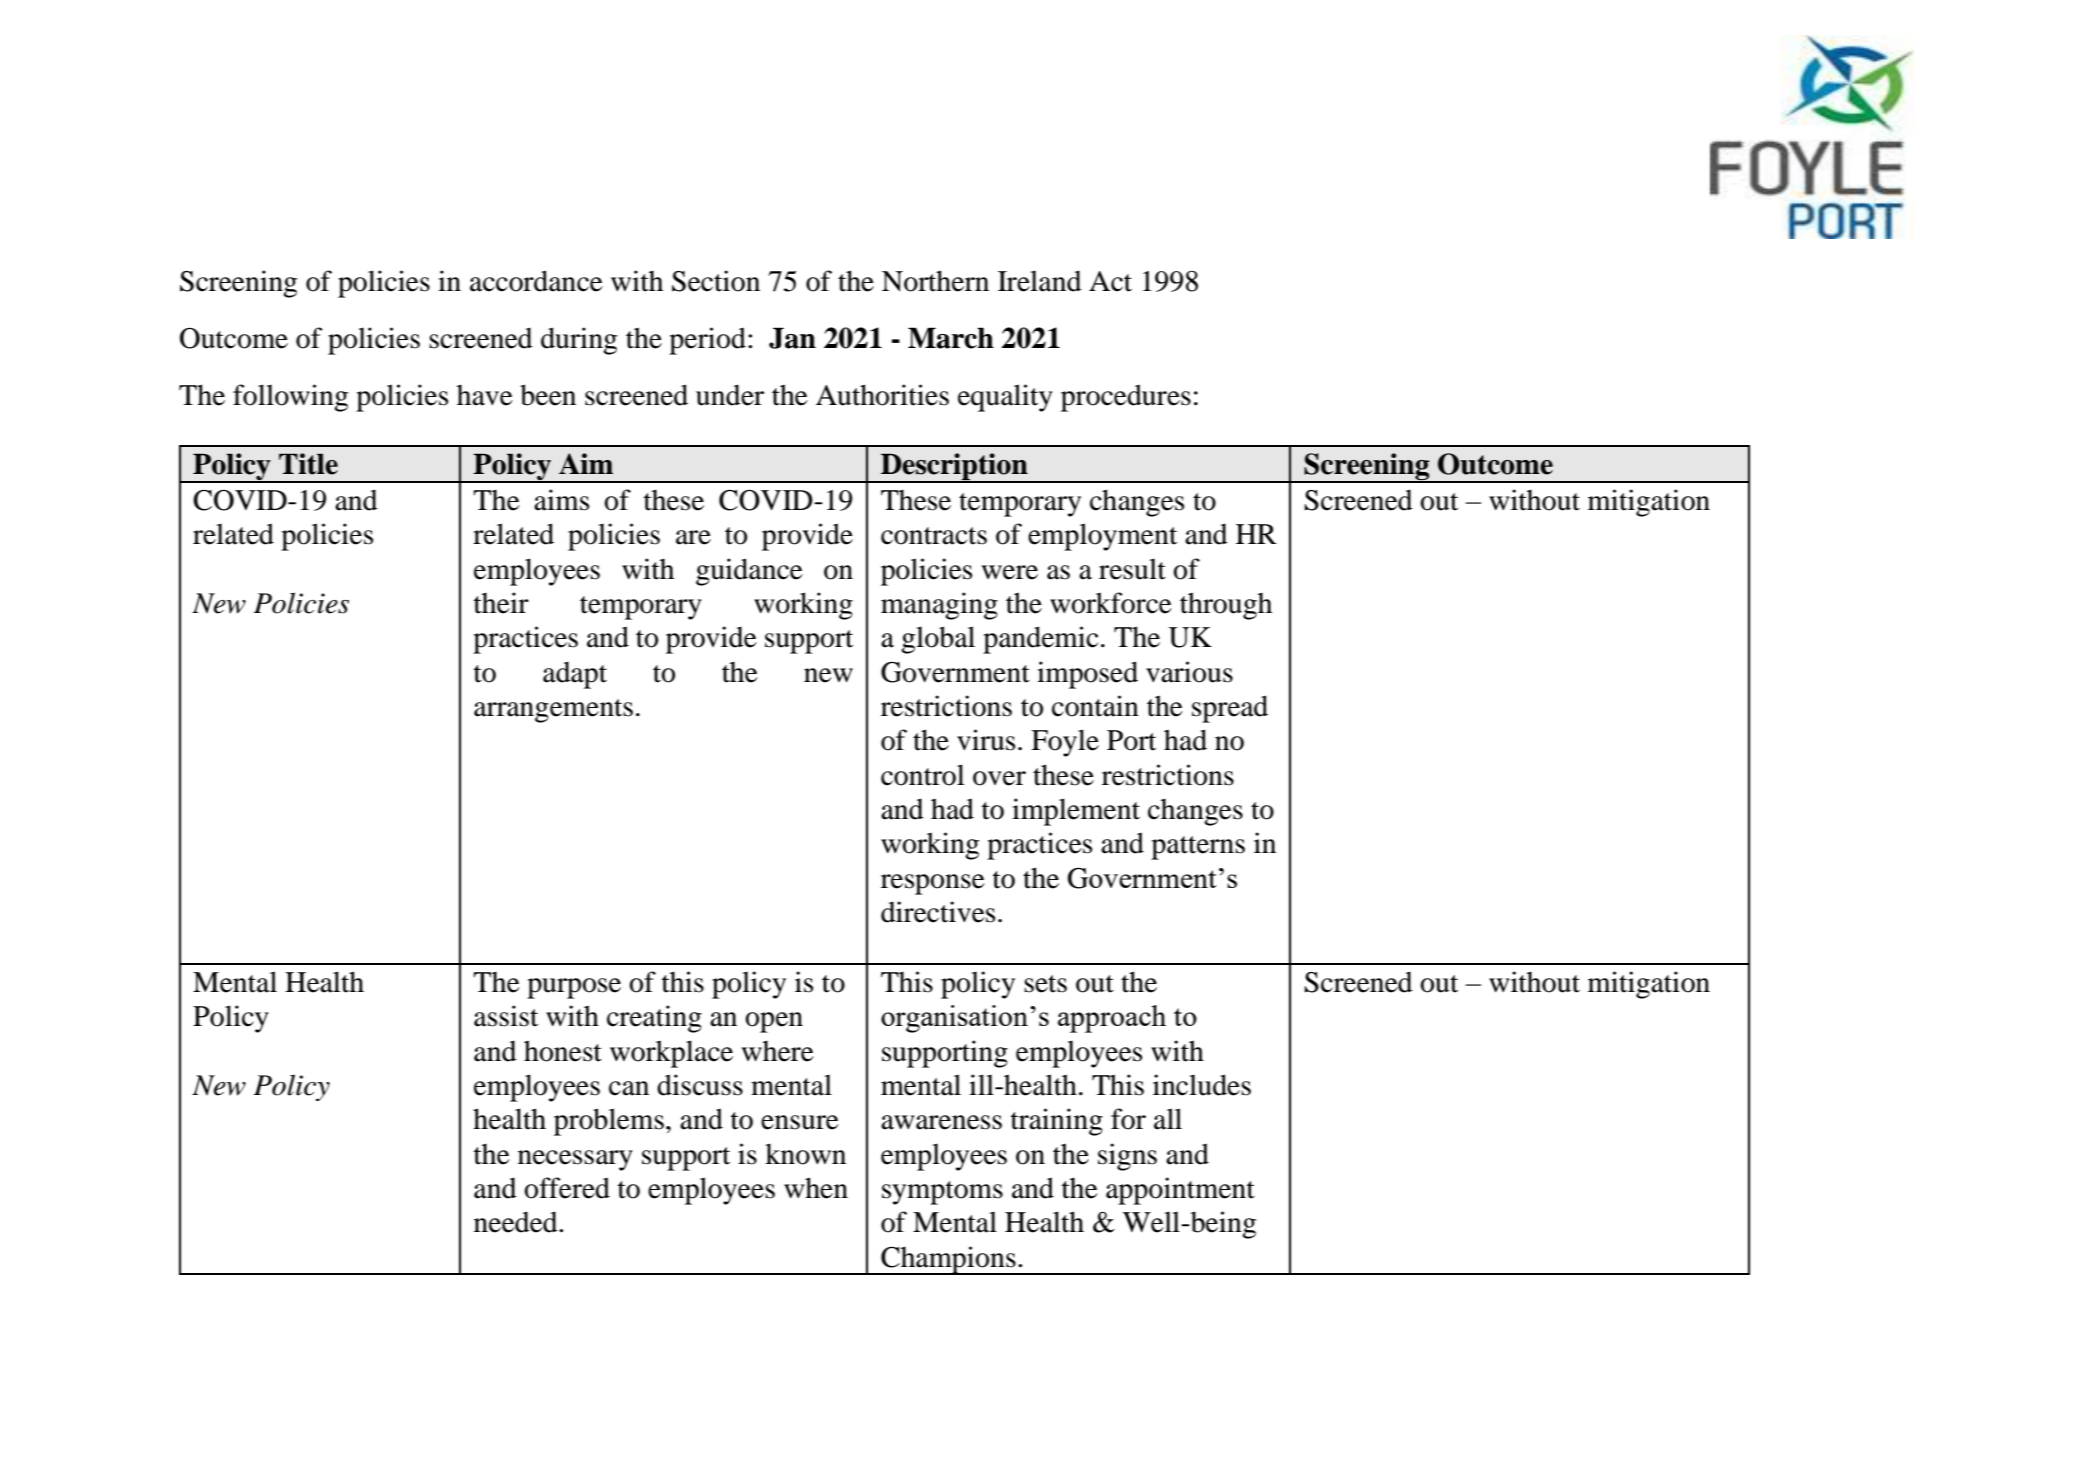 The height and width of the image is (1481, 2095). Describe the element at coordinates (553, 711) in the image. I see `arrangements` at that location.
